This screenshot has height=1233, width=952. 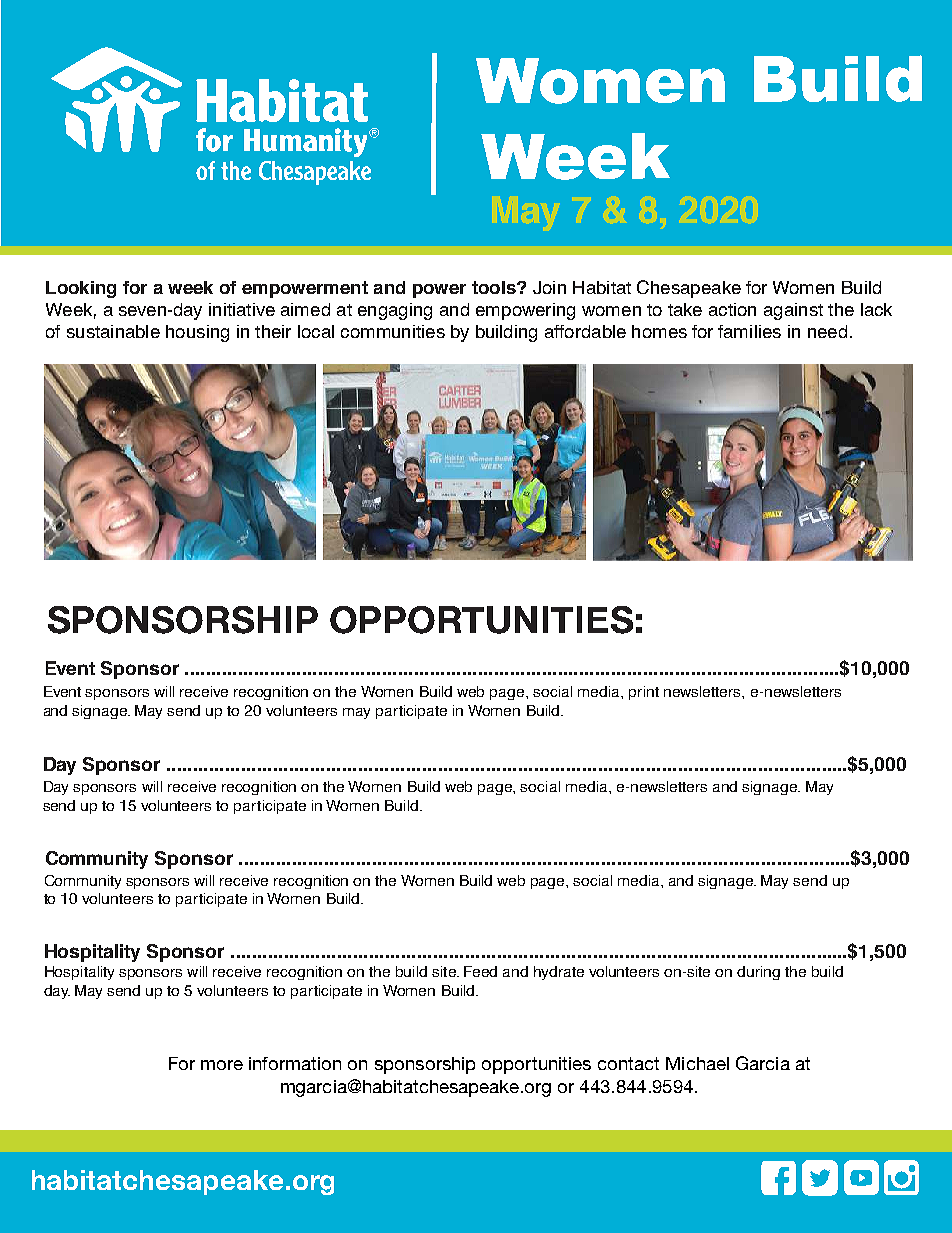 What do you see at coordinates (793, 311) in the screenshot?
I see `against` at bounding box center [793, 311].
